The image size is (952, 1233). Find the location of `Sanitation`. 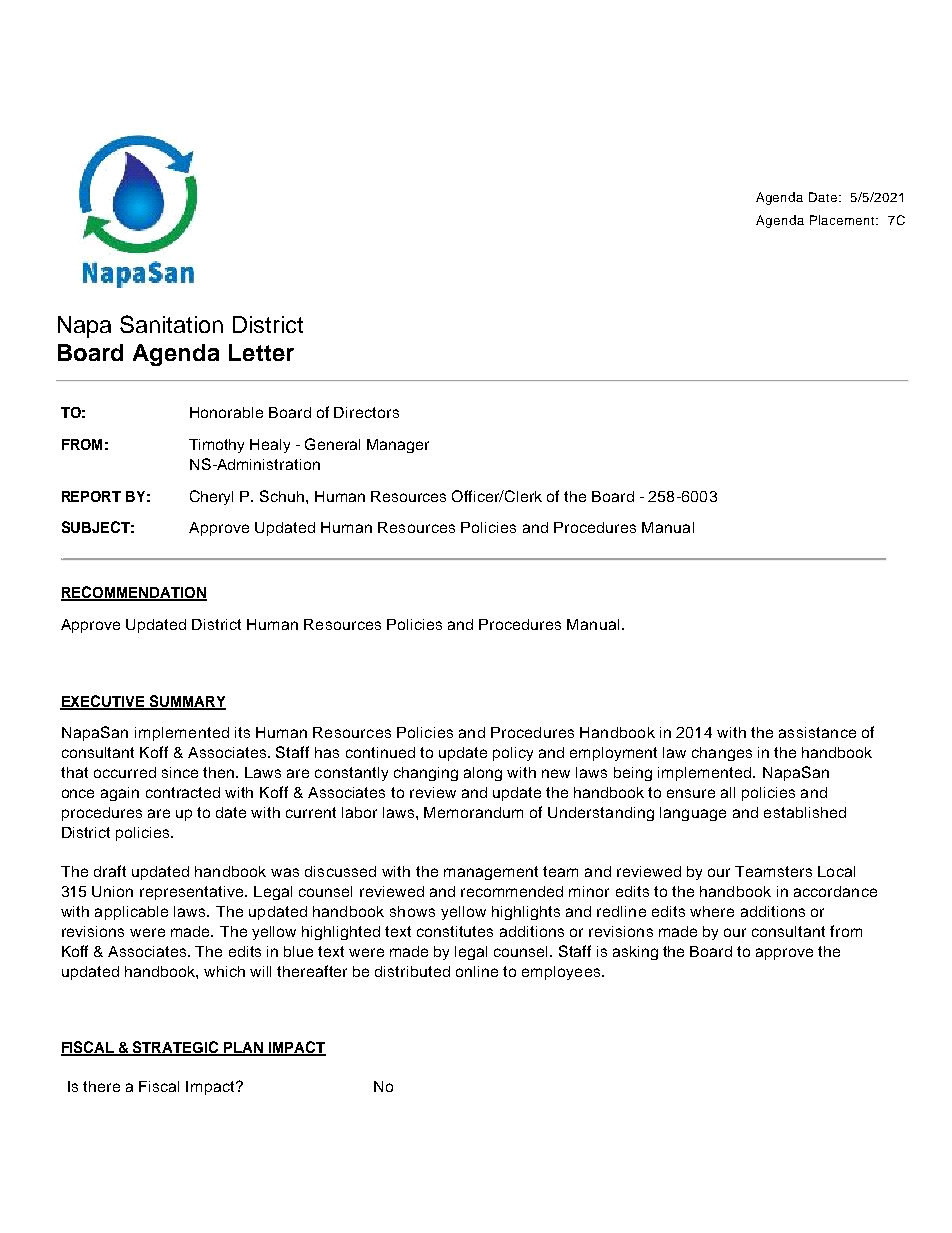

Sanitation is located at coordinates (171, 324).
